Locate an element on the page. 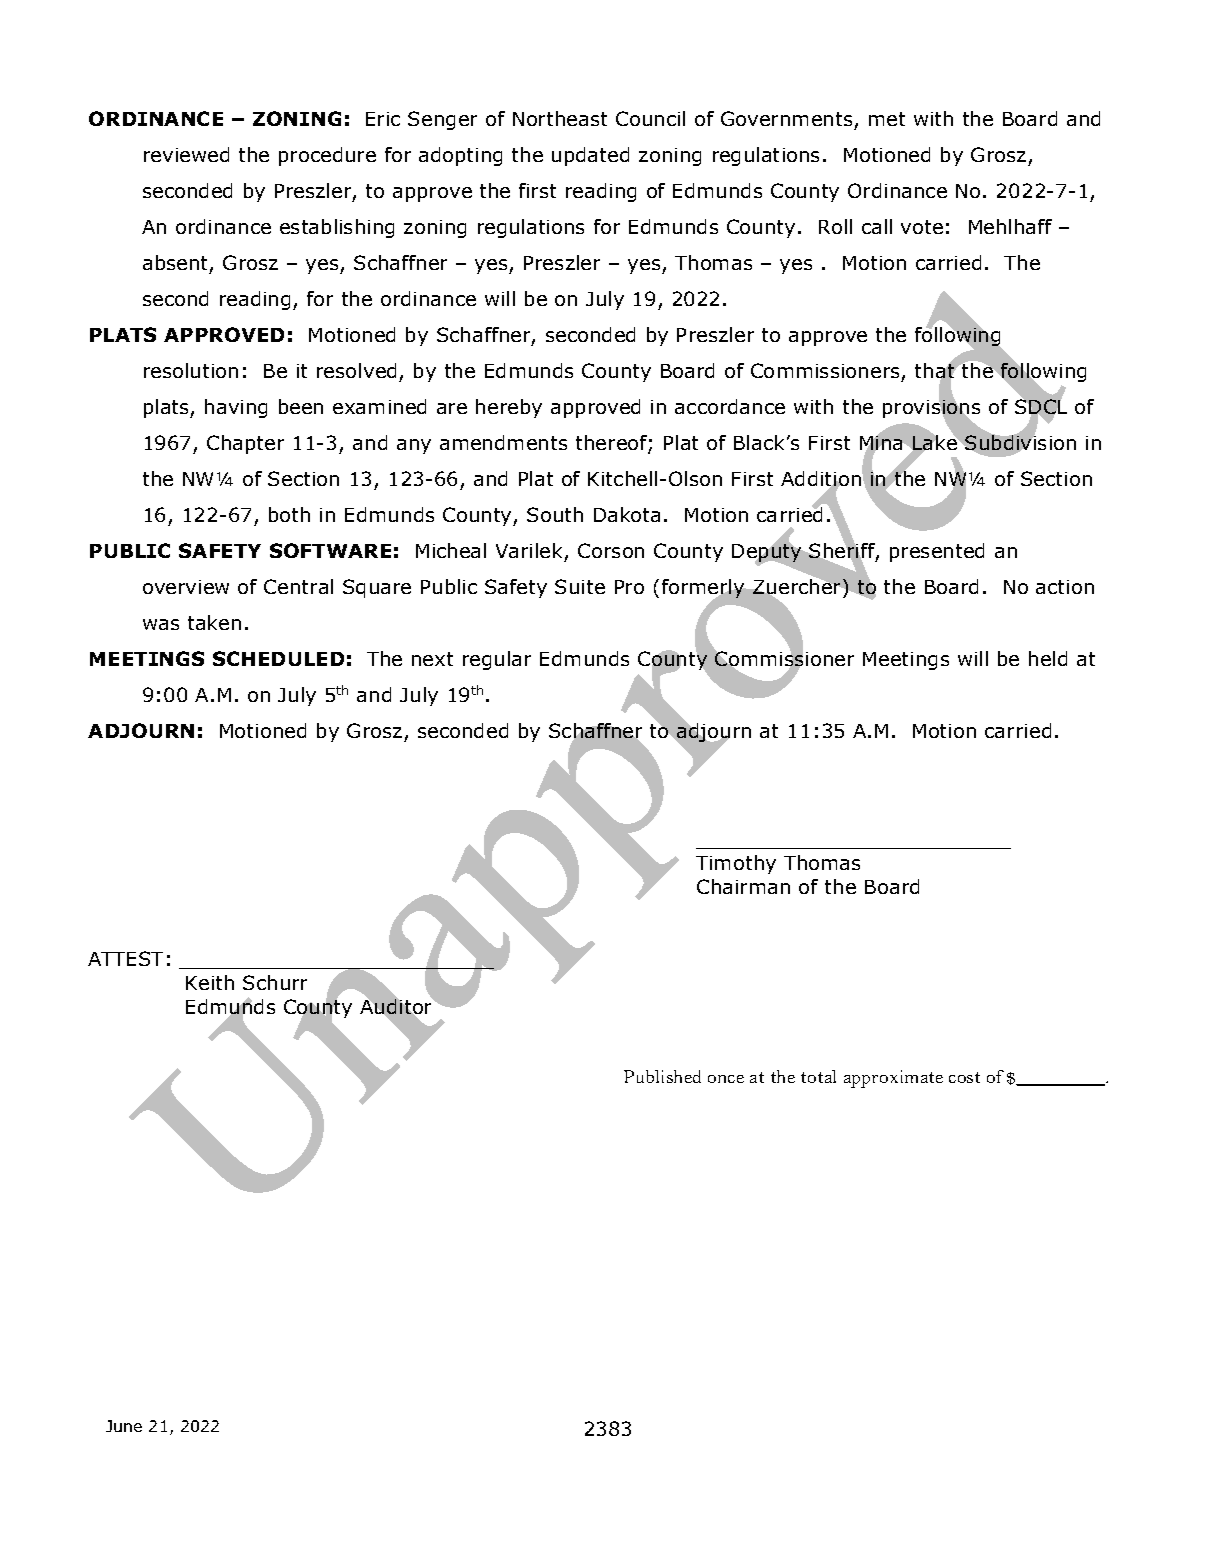 Image resolution: width=1209 pixels, height=1564 pixels. reviewed is located at coordinates (186, 154).
